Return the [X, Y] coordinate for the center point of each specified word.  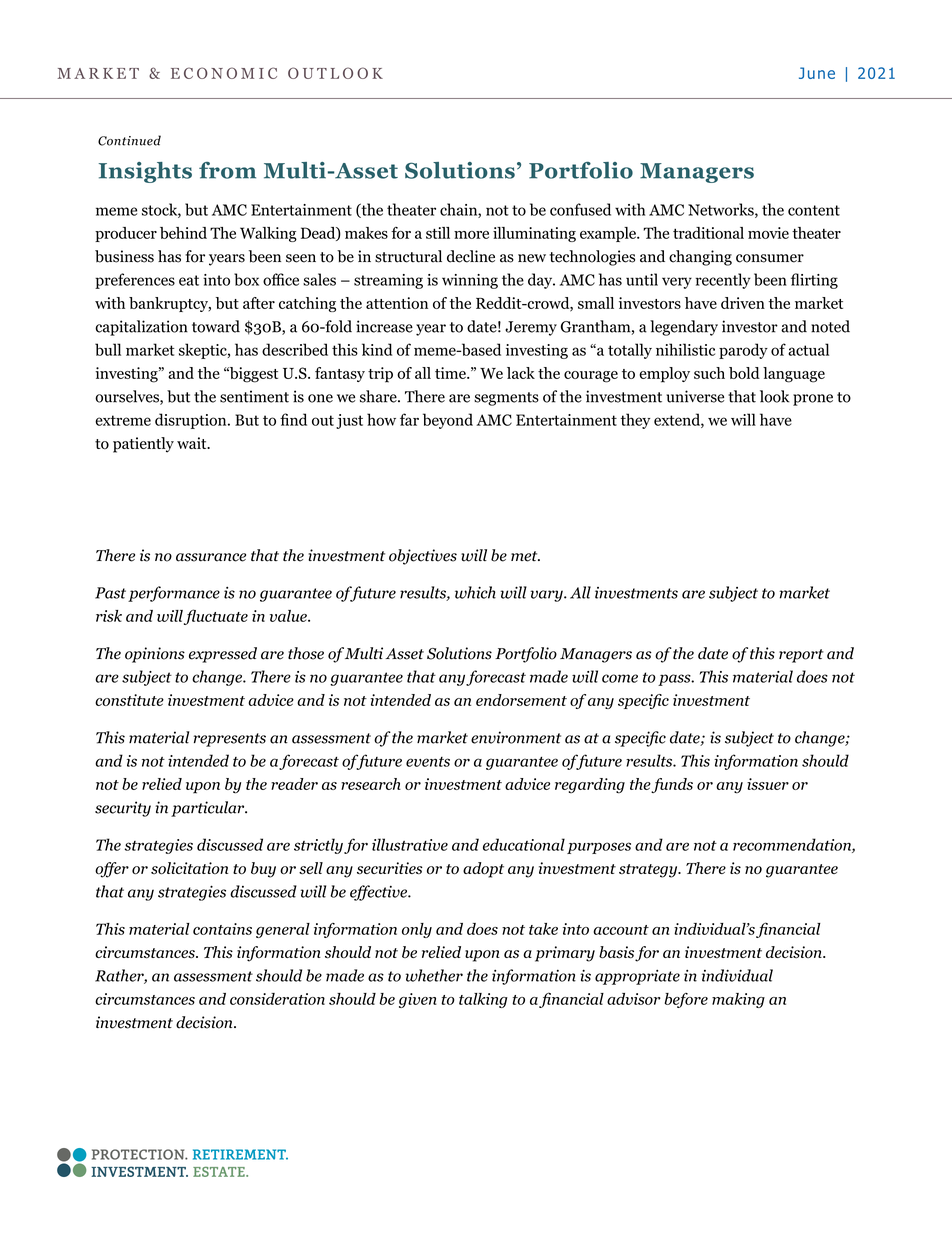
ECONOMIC [224, 73]
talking [483, 1000]
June [817, 73]
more [471, 235]
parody [743, 351]
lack [521, 373]
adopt [483, 870]
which [475, 592]
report [801, 656]
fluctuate [216, 617]
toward [216, 326]
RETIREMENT [240, 1154]
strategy [649, 871]
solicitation [189, 868]
